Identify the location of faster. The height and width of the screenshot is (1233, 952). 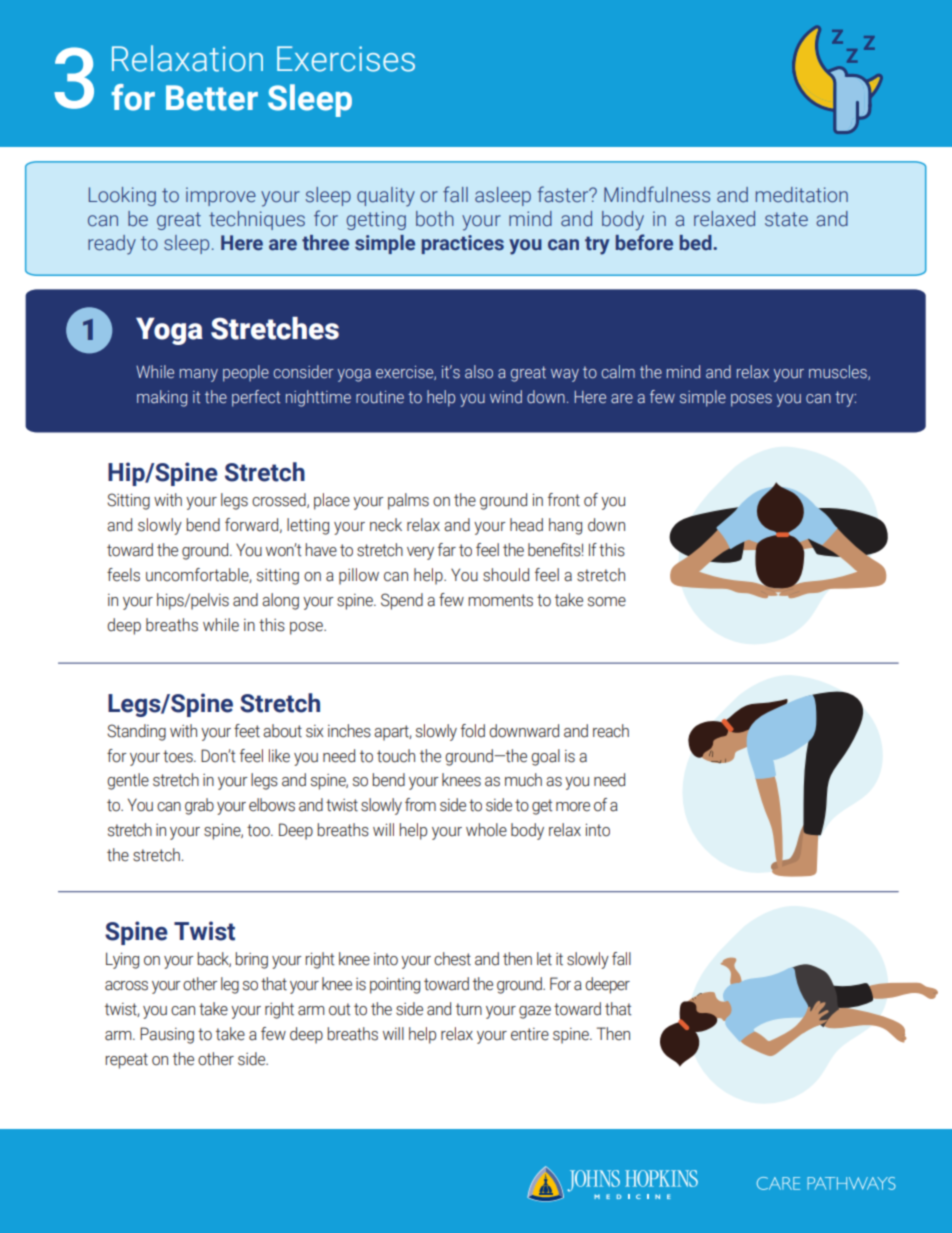
(564, 194).
